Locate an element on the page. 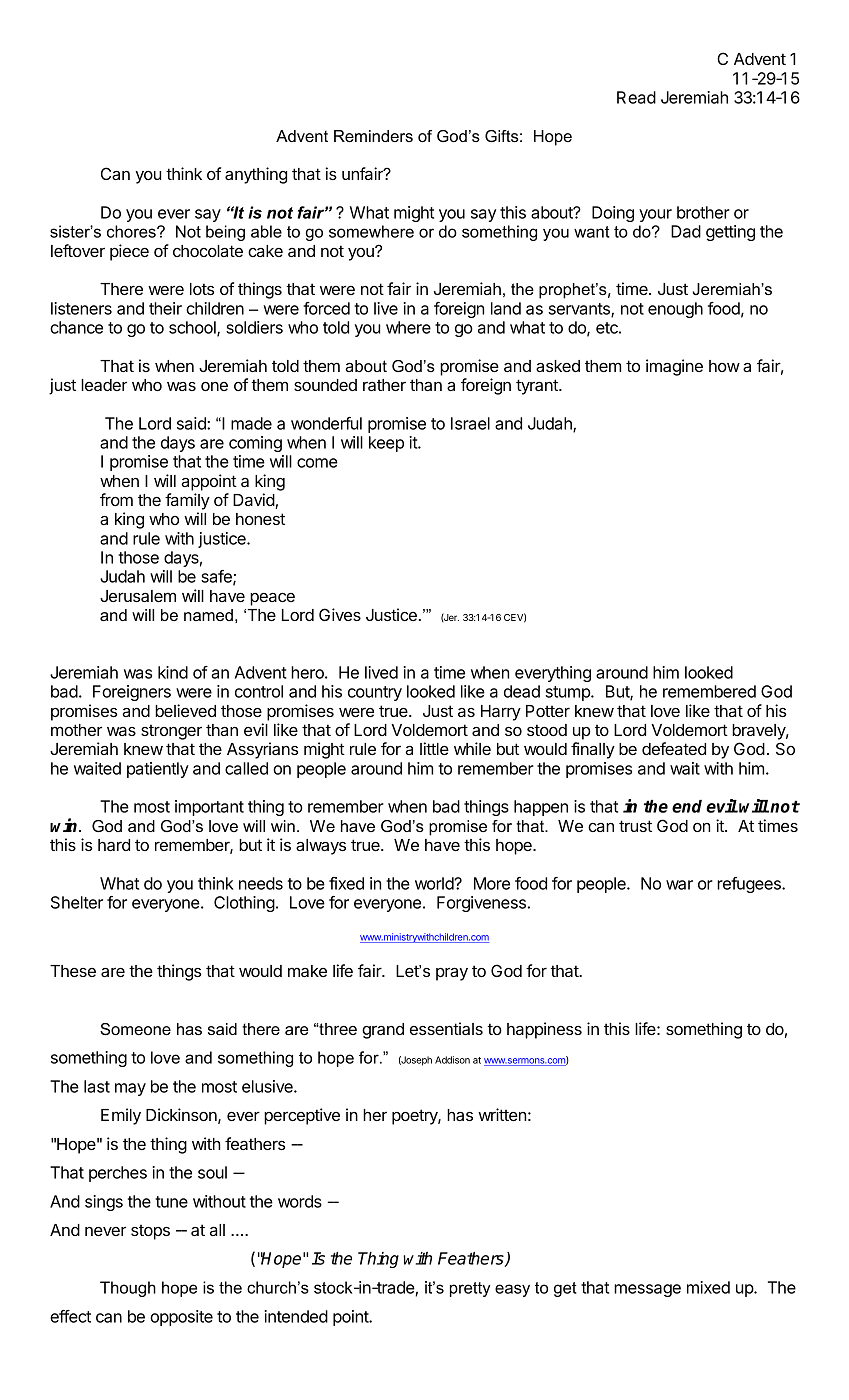 This document has width=849, height=1400. Read is located at coordinates (636, 97).
